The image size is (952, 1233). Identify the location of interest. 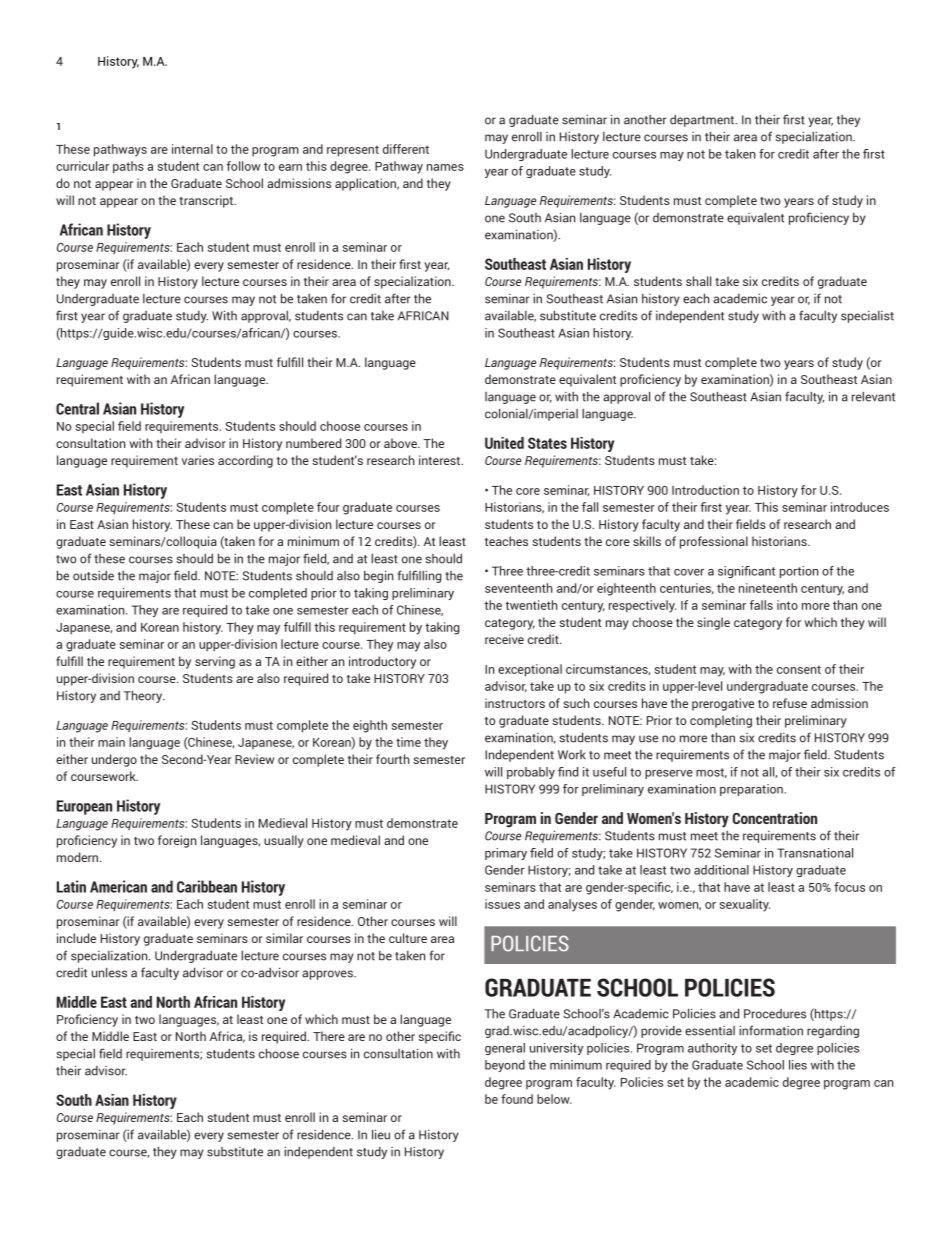
(441, 460).
